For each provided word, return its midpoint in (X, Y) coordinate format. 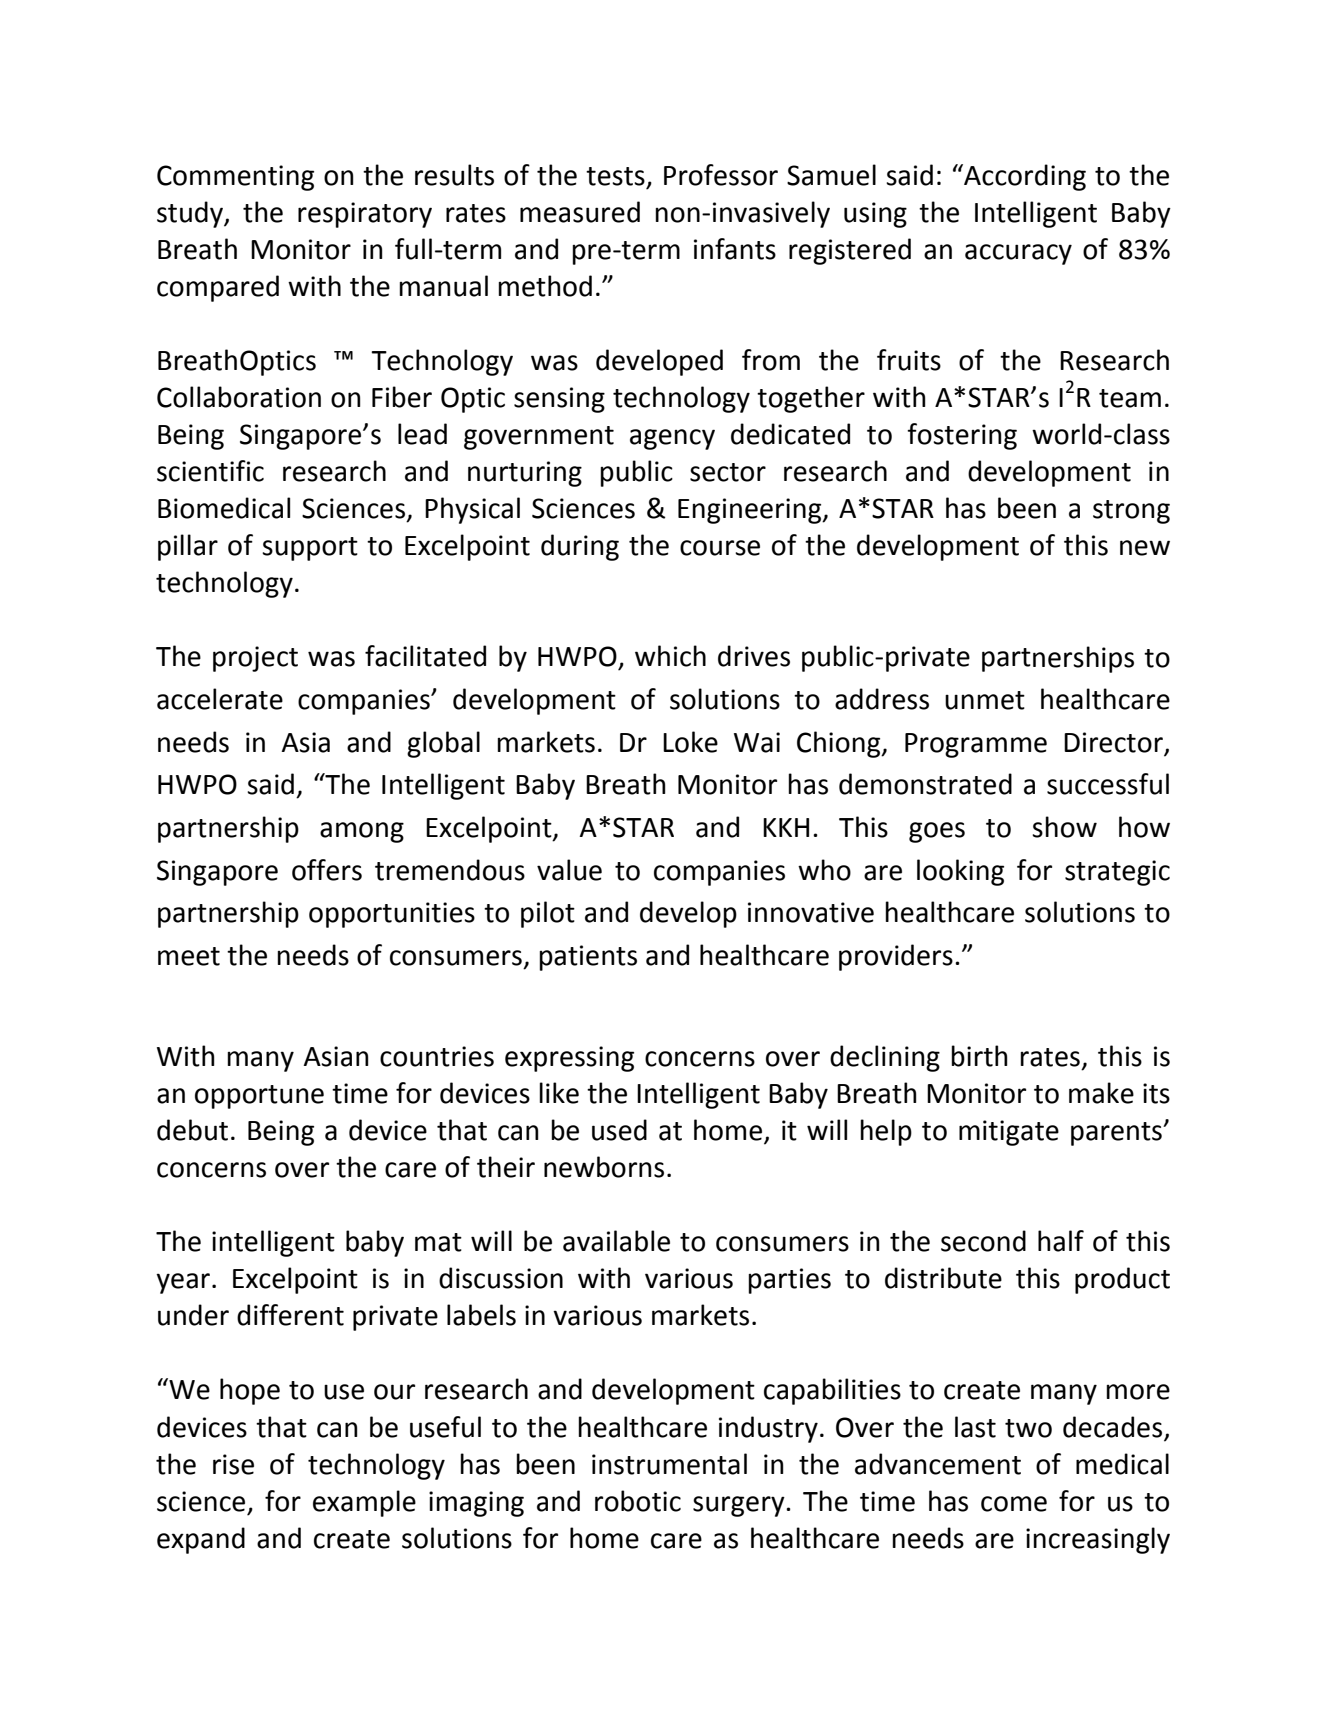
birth (979, 1056)
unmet (985, 700)
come (1014, 1504)
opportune (259, 1097)
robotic (638, 1501)
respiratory (365, 215)
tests (615, 176)
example (364, 1503)
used (619, 1130)
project (255, 659)
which (670, 656)
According (1024, 177)
